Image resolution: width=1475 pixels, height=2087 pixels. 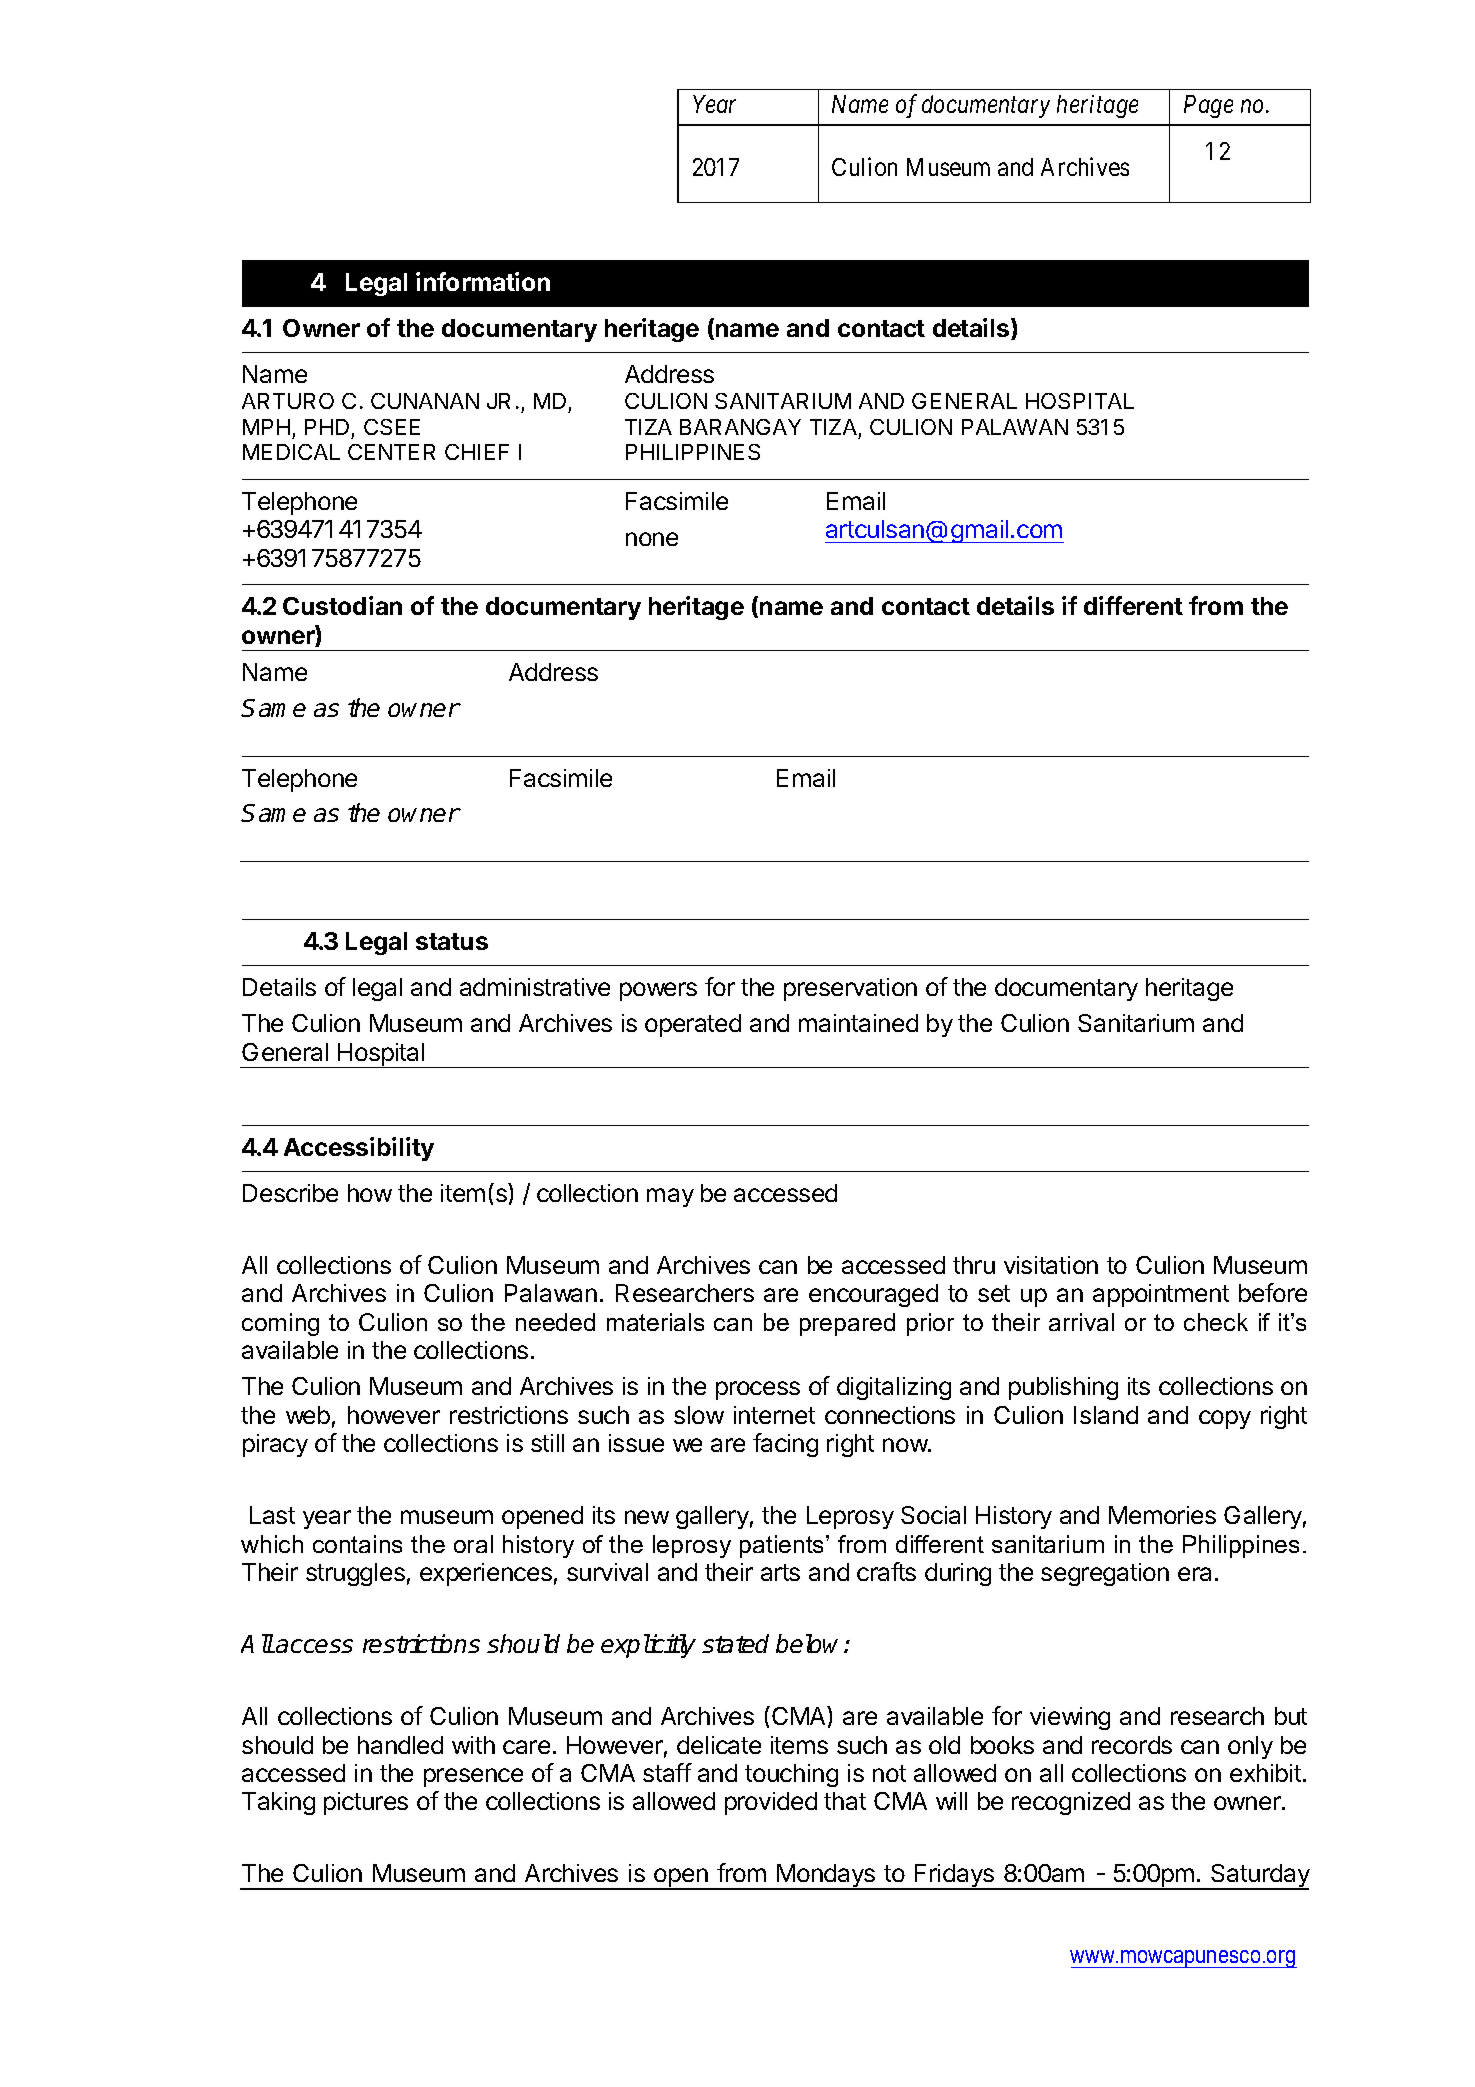 I want to click on status, so click(x=452, y=941).
